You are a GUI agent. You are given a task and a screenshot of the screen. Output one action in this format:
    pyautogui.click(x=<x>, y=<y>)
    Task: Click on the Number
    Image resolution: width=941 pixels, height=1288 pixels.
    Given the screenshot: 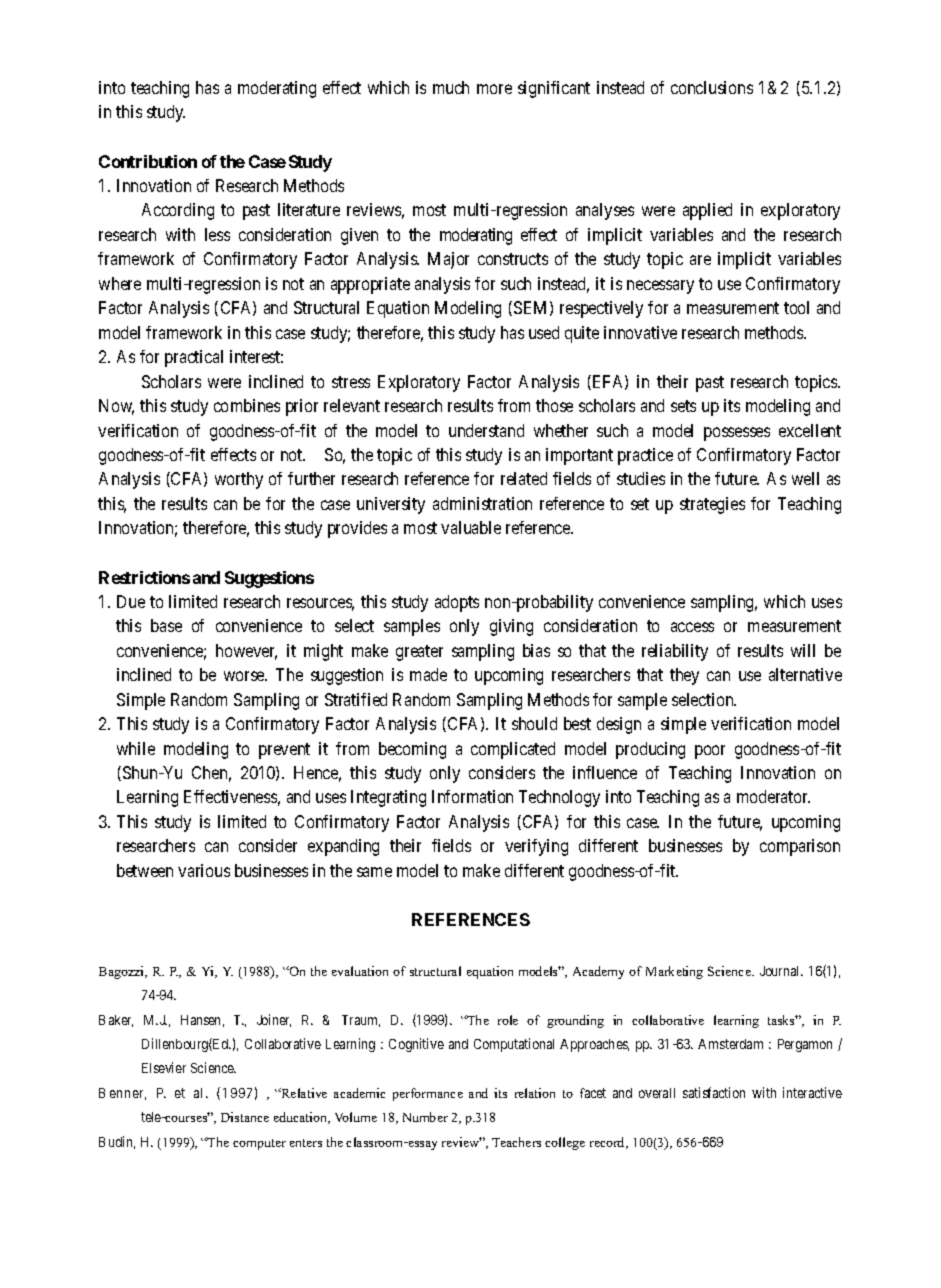 What is the action you would take?
    pyautogui.click(x=425, y=1117)
